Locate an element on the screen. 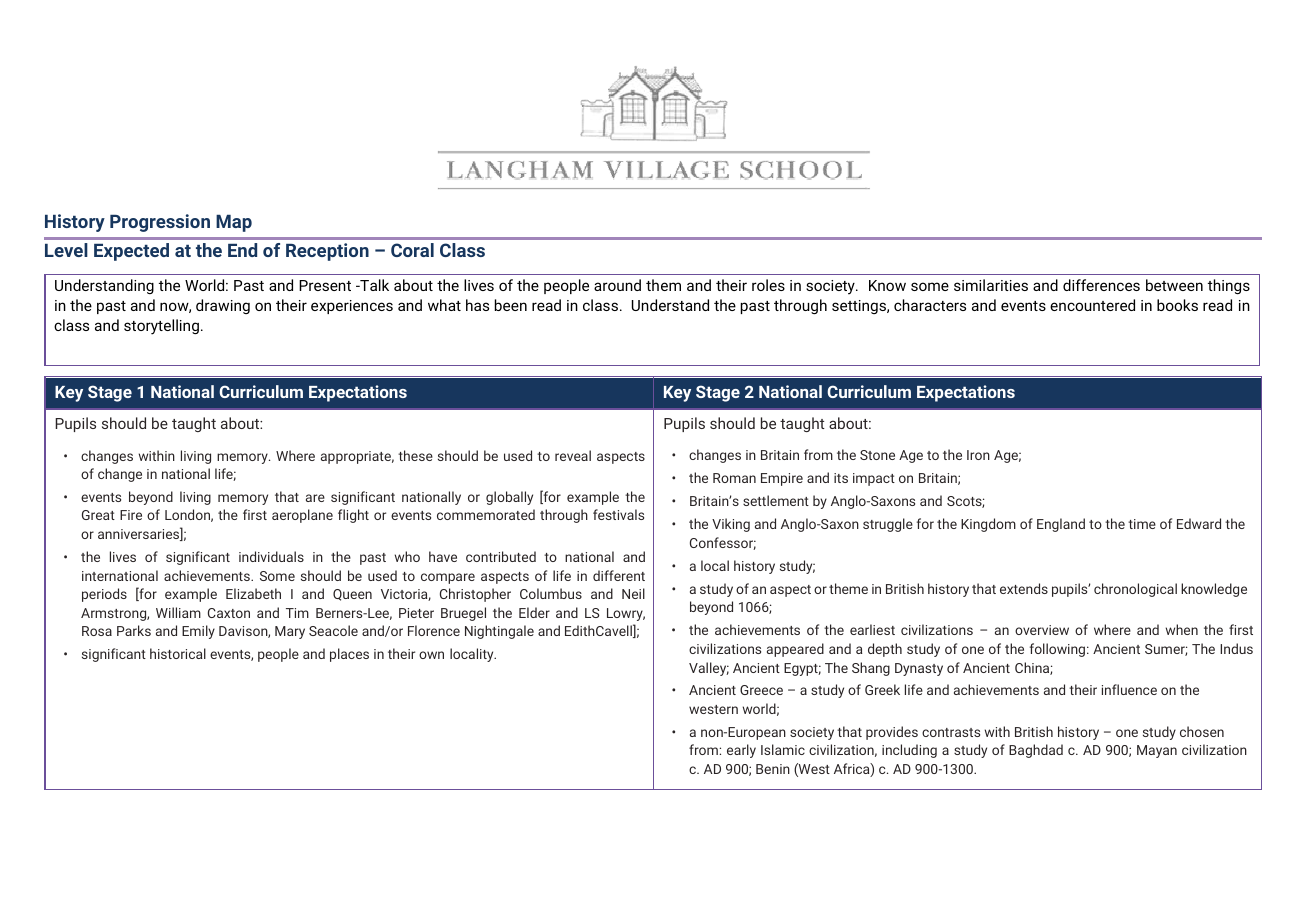 This screenshot has width=1307, height=924. storytelling is located at coordinates (161, 327).
